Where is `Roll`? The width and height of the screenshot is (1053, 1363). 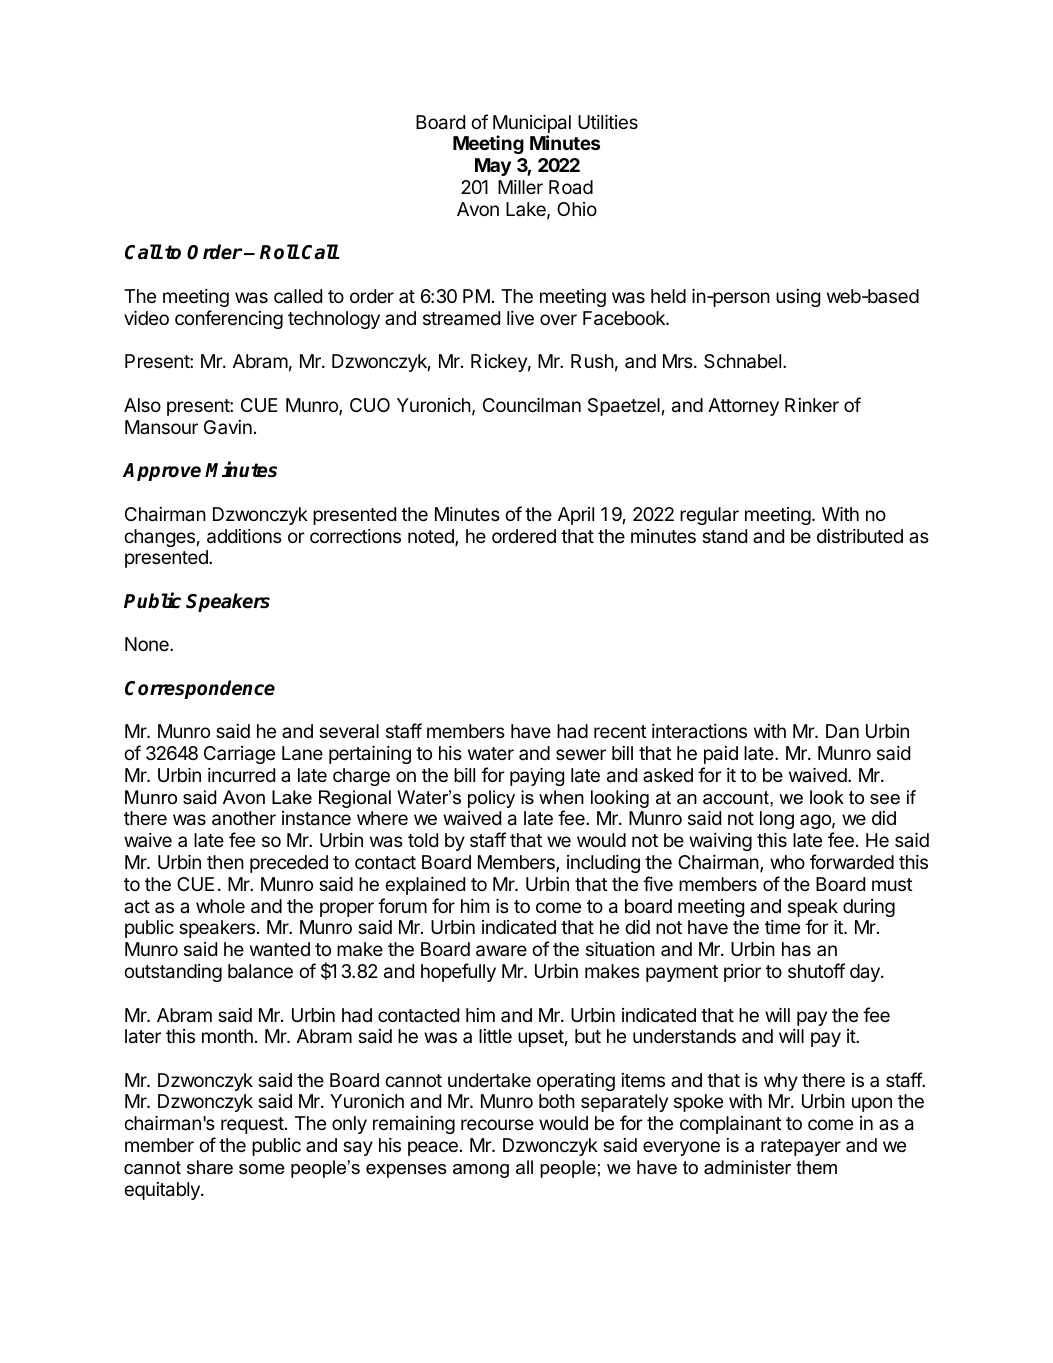
Roll is located at coordinates (279, 252).
